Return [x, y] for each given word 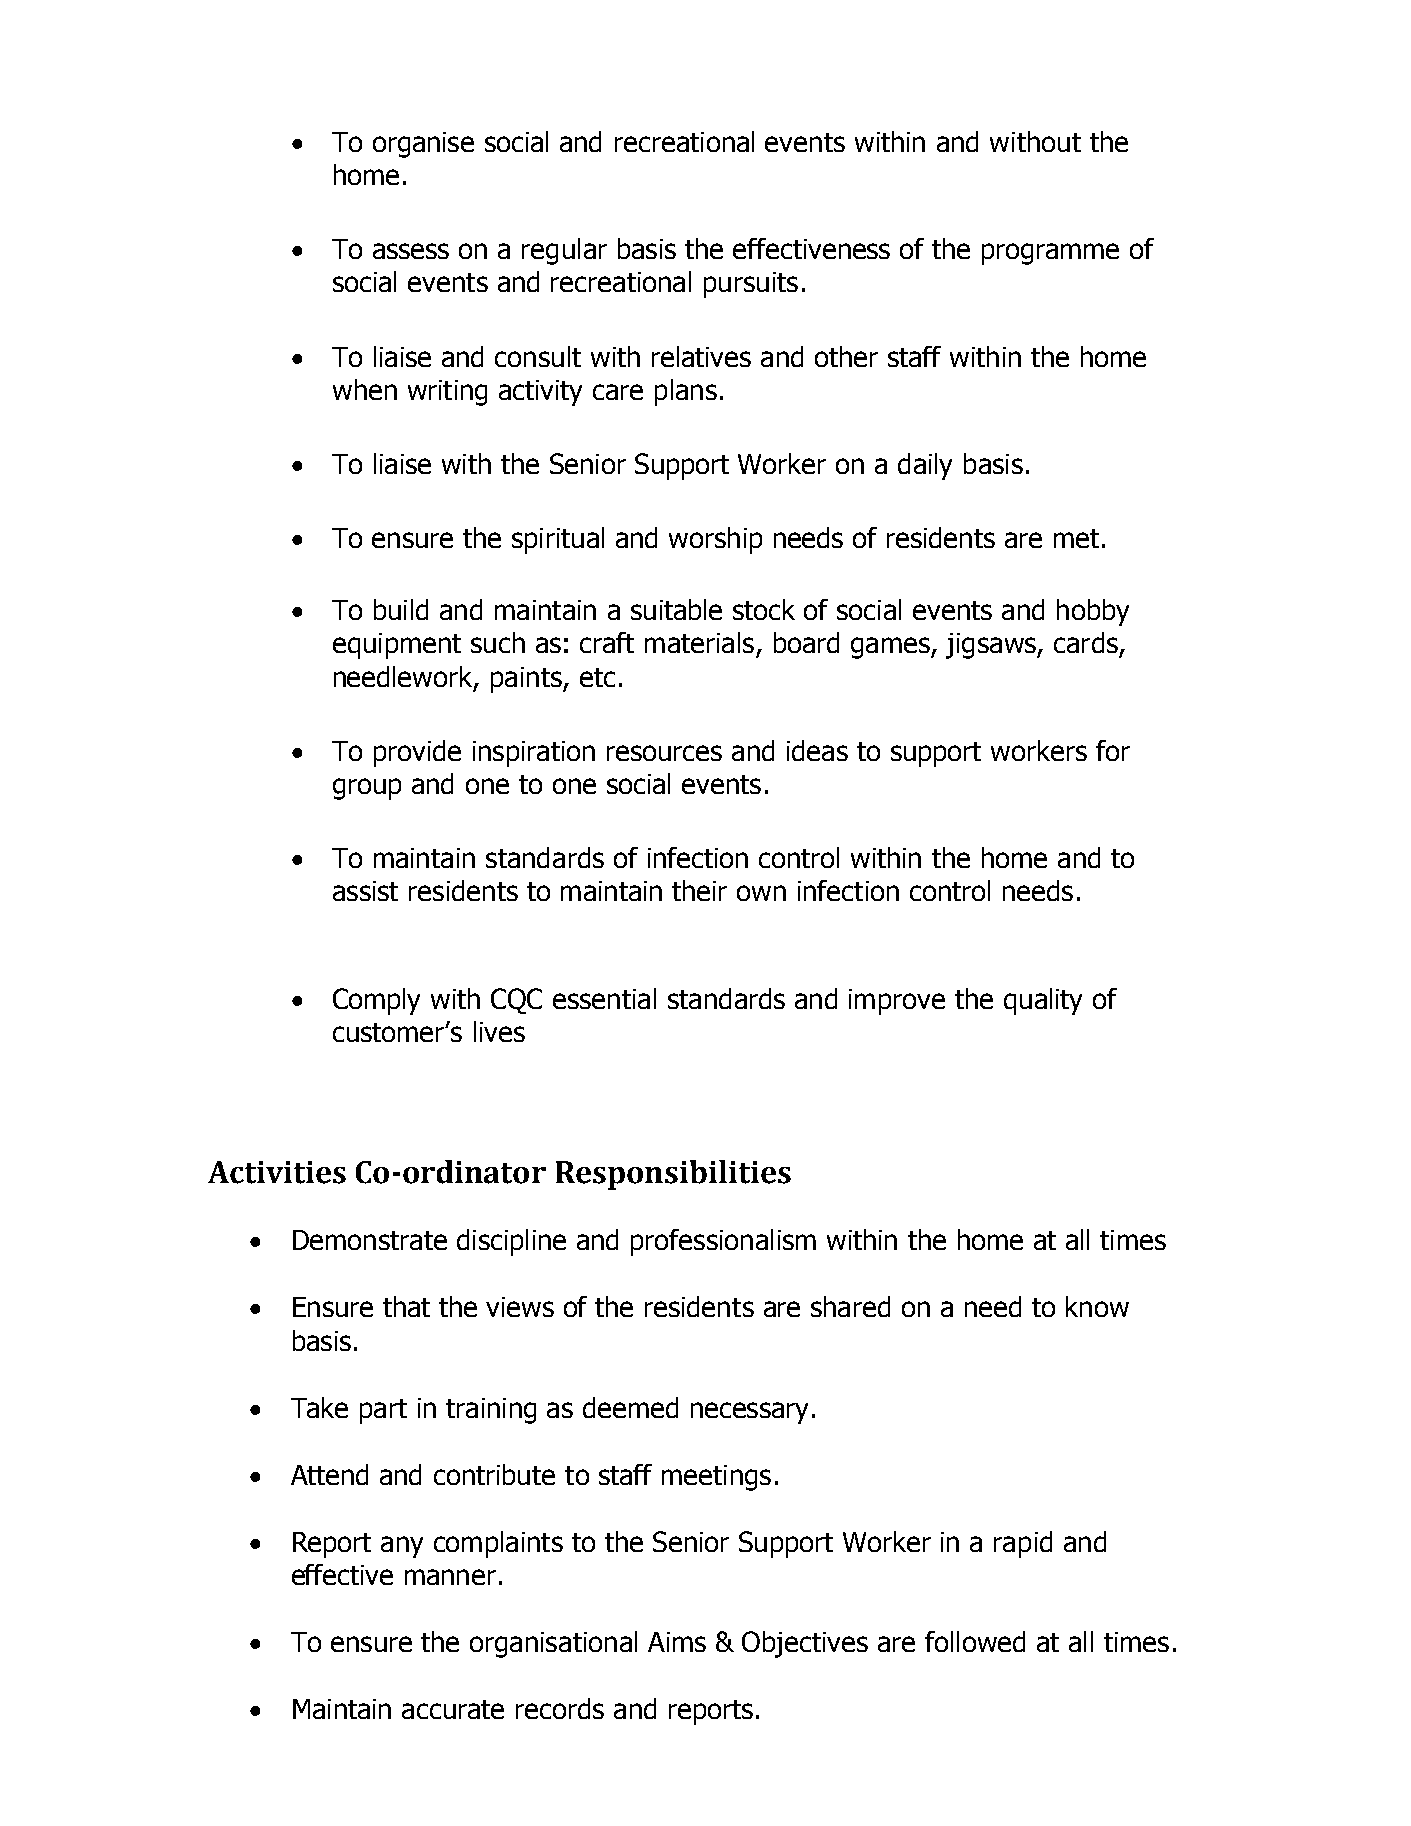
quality [1043, 1001]
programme [1050, 254]
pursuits [751, 285]
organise [423, 145]
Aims [677, 1642]
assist [365, 891]
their [699, 890]
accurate [453, 1709]
